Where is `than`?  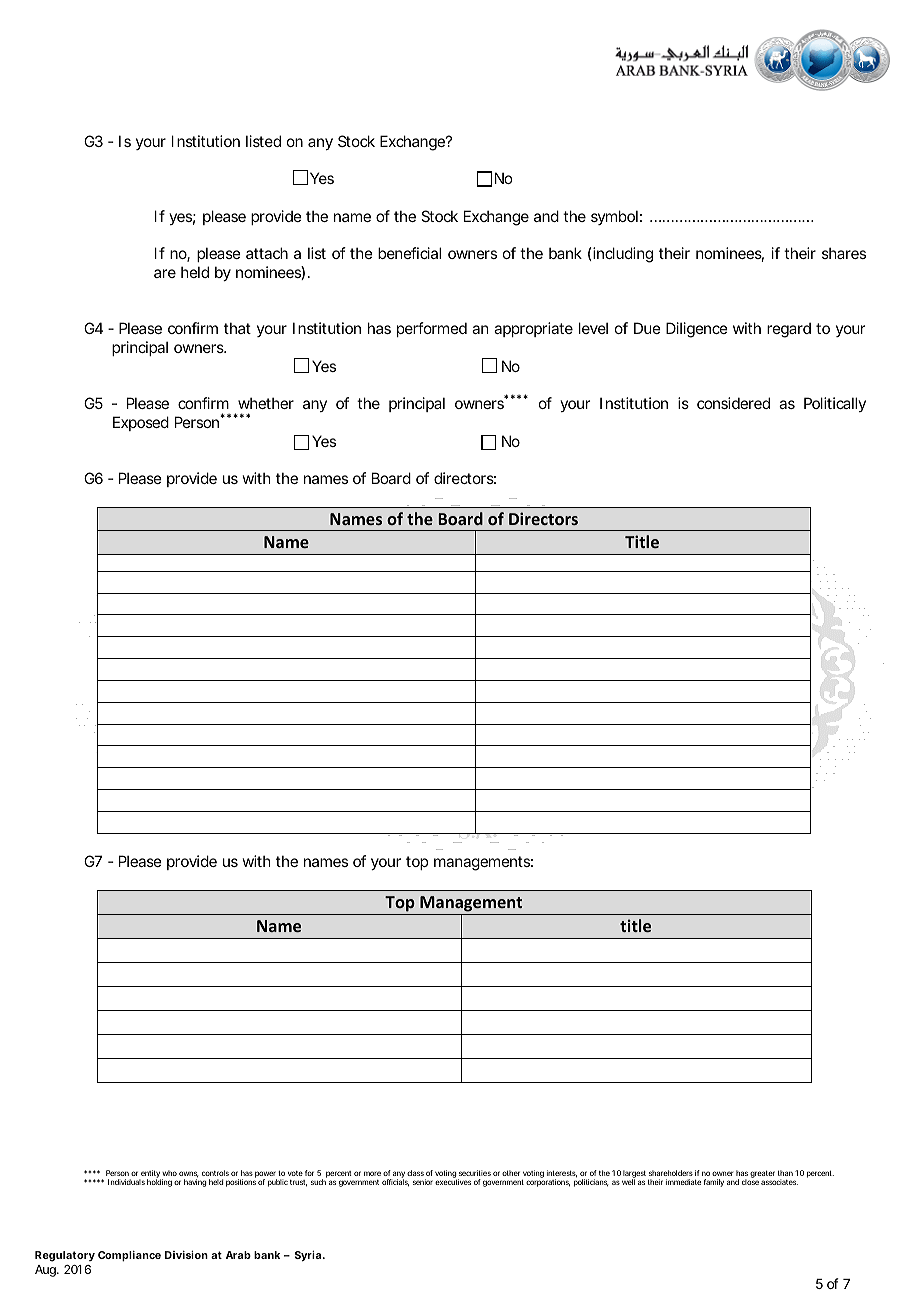 than is located at coordinates (785, 1173).
